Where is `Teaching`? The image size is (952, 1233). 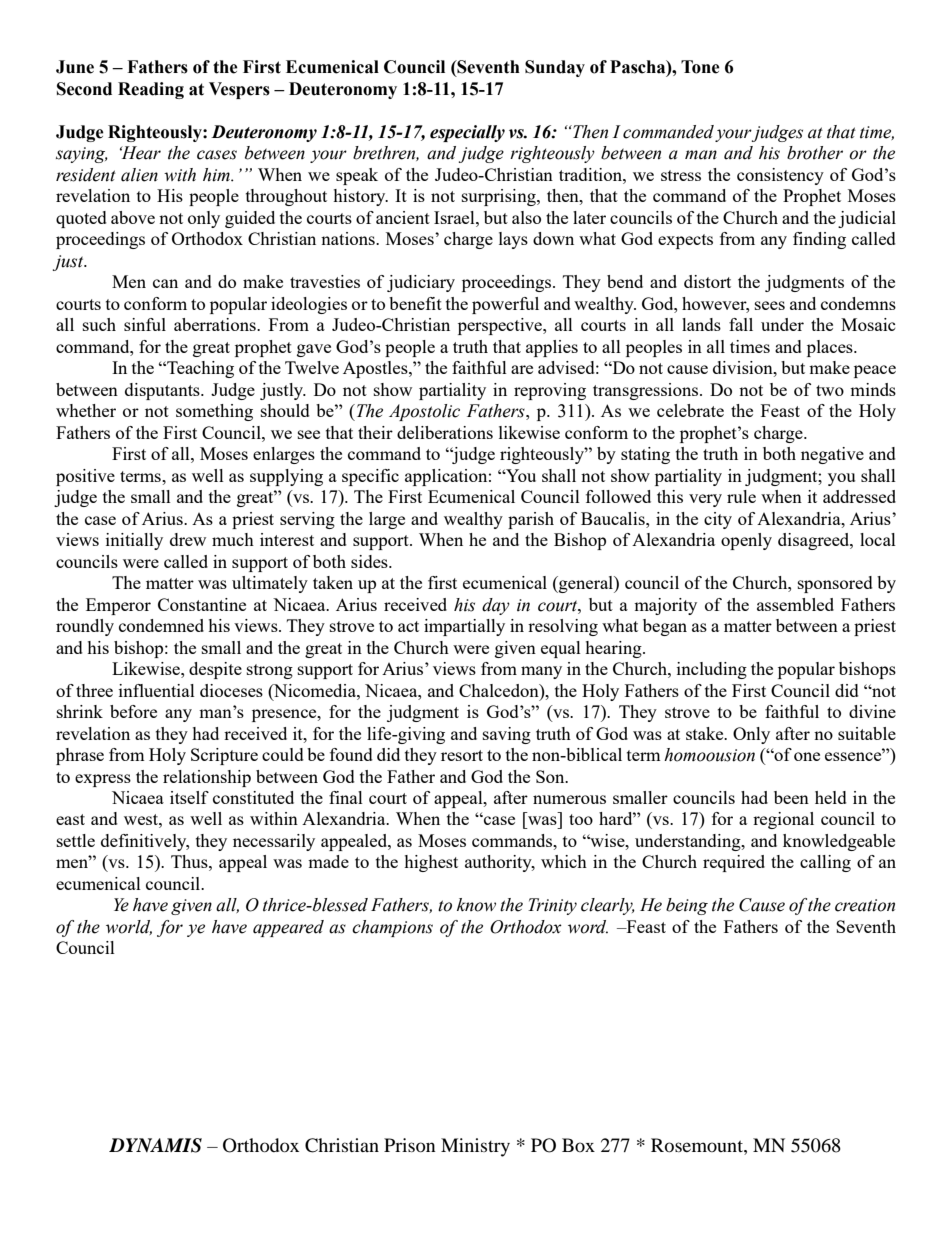
Teaching is located at coordinates (199, 369).
